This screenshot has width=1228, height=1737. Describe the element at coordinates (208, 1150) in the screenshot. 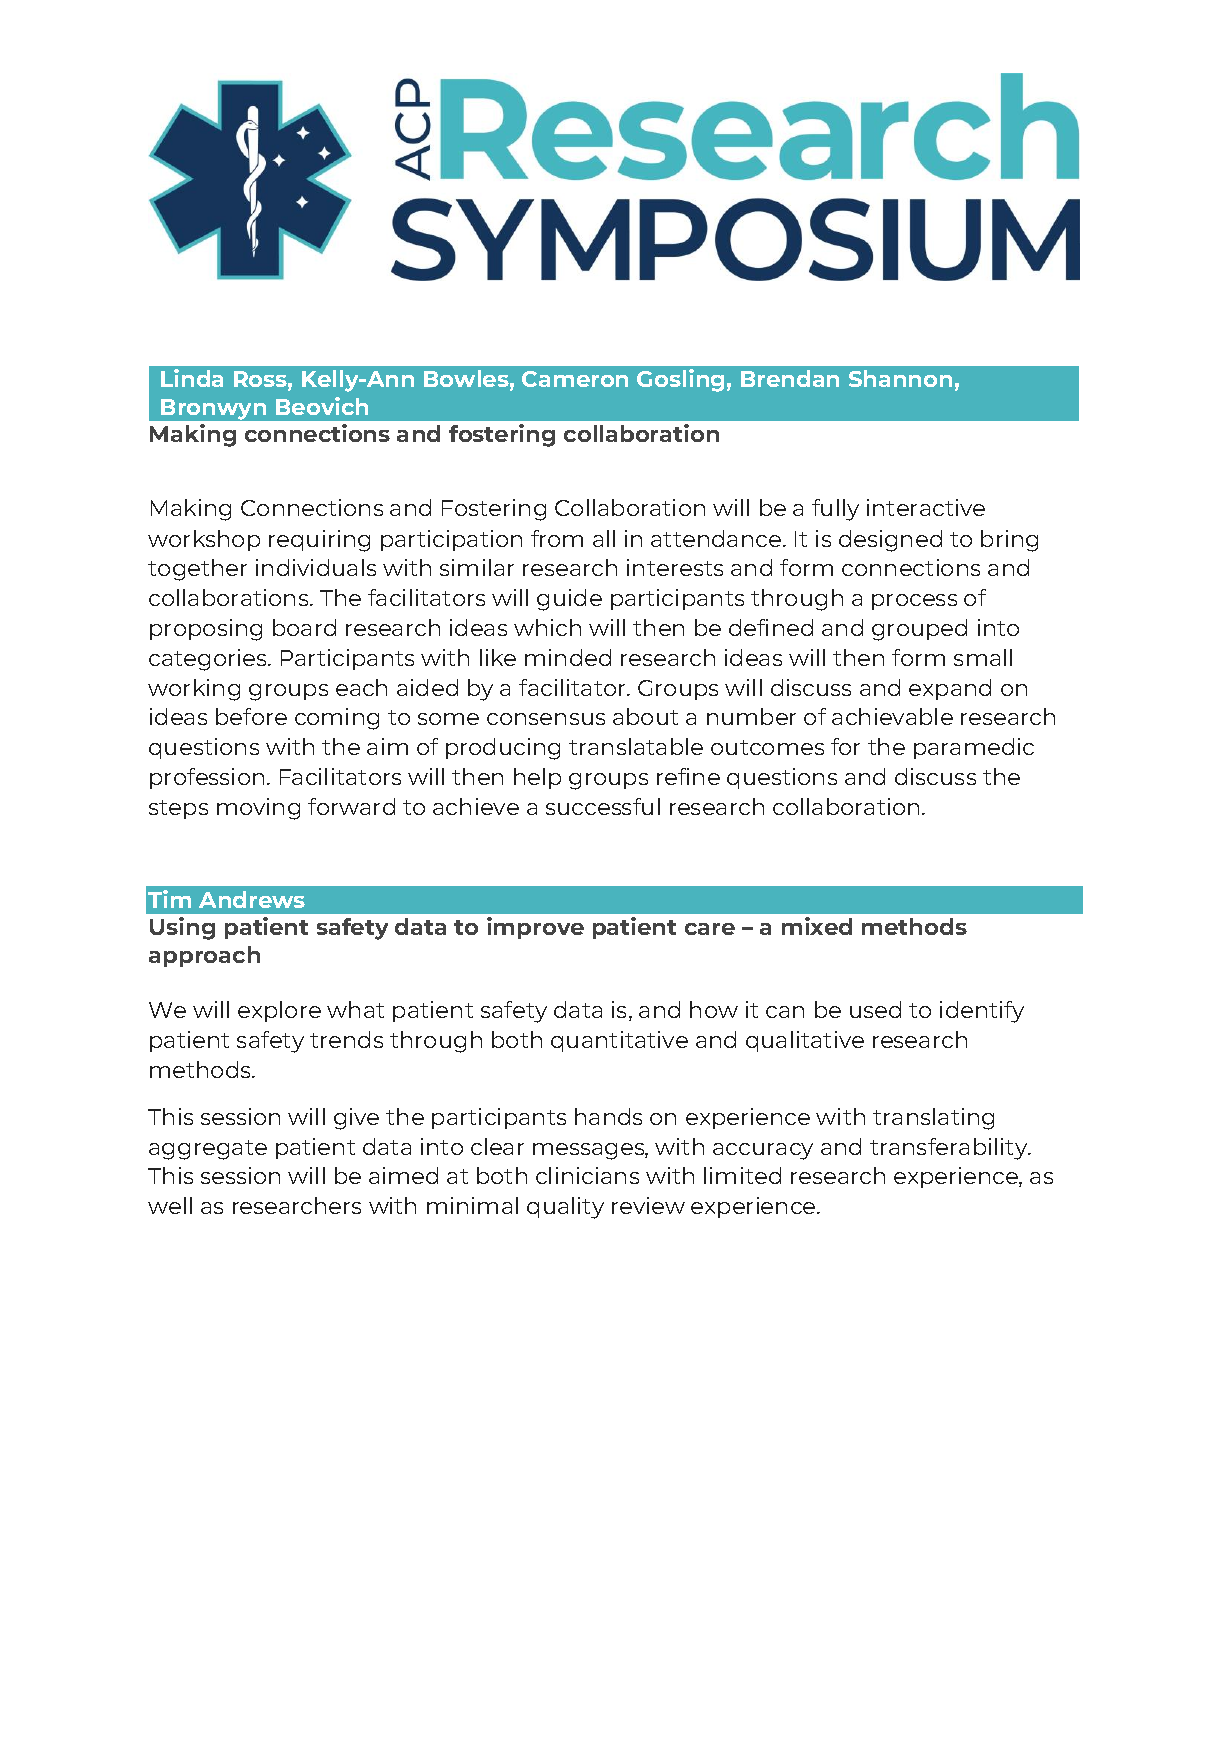

I see `aggregate` at that location.
